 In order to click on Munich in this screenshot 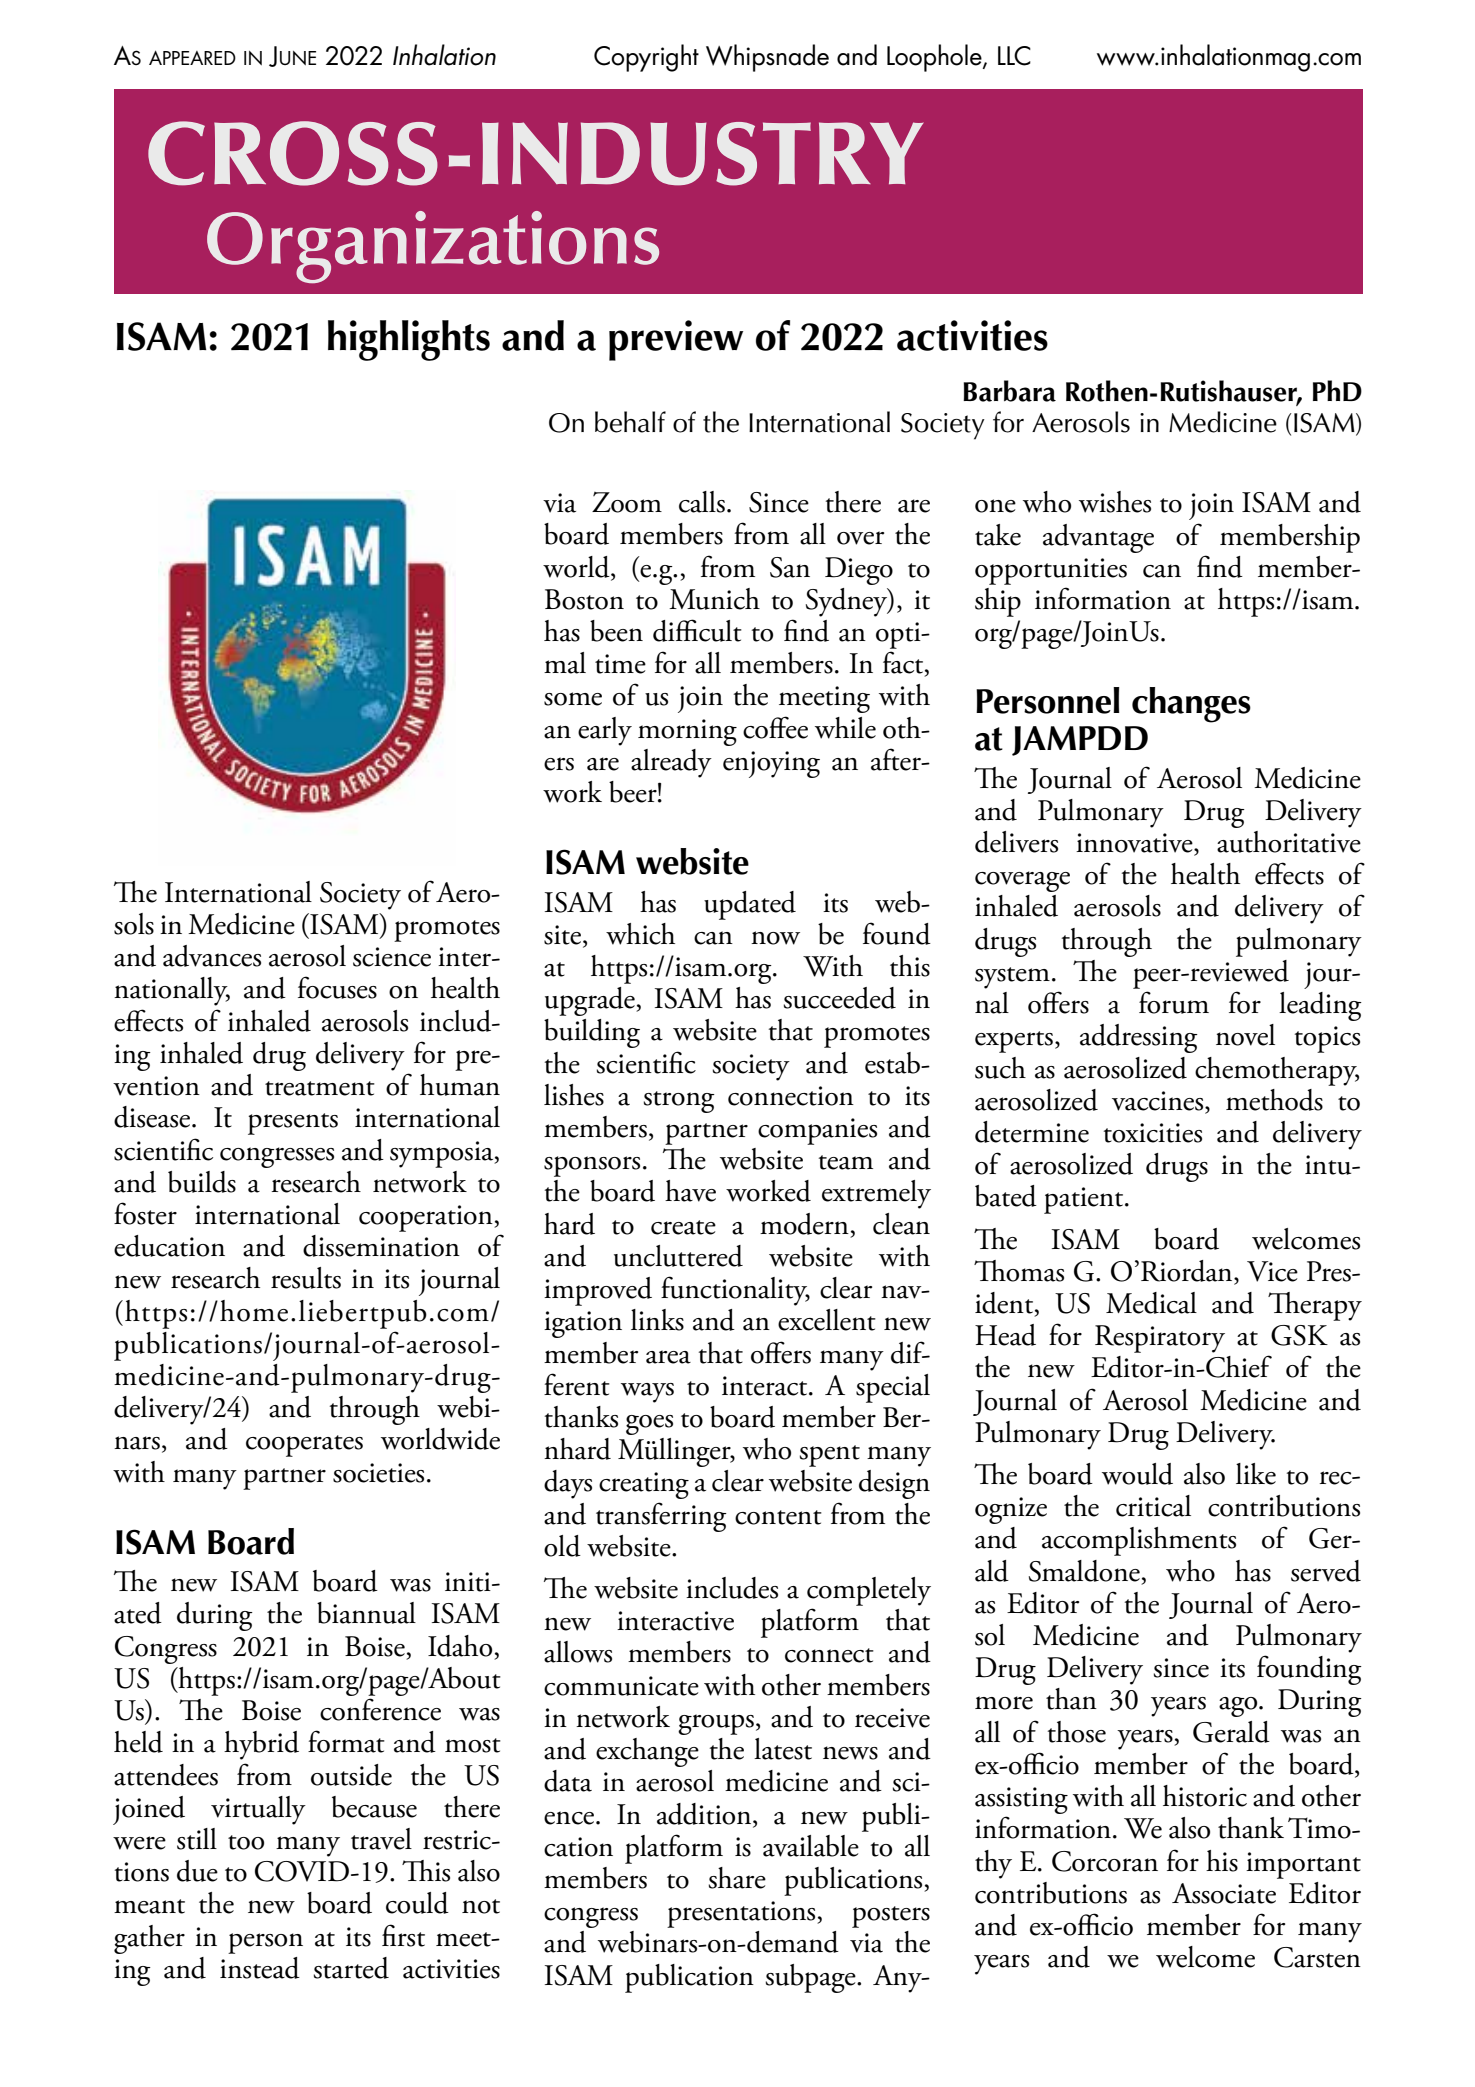, I will do `click(714, 599)`.
